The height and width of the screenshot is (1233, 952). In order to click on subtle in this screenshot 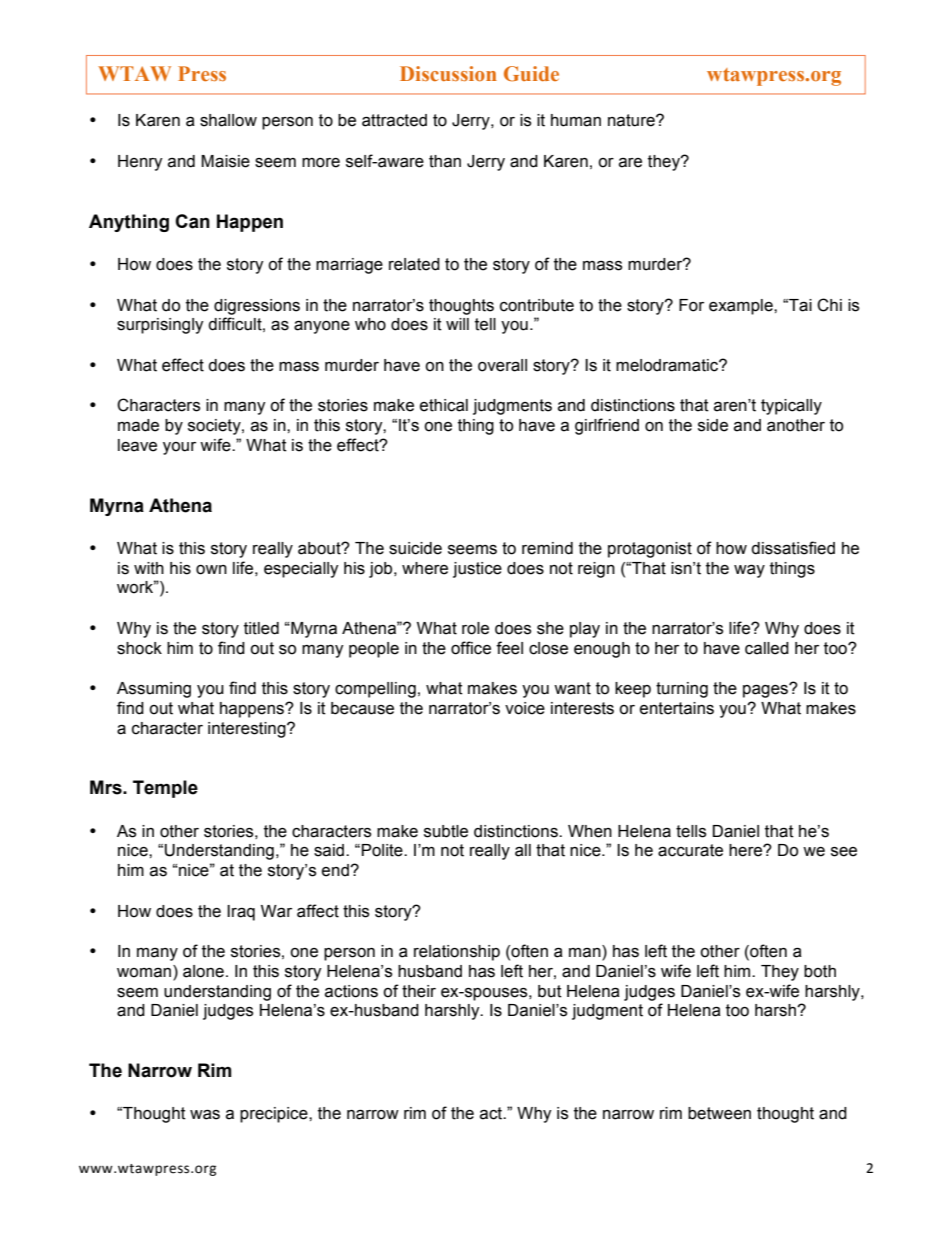, I will do `click(446, 831)`.
